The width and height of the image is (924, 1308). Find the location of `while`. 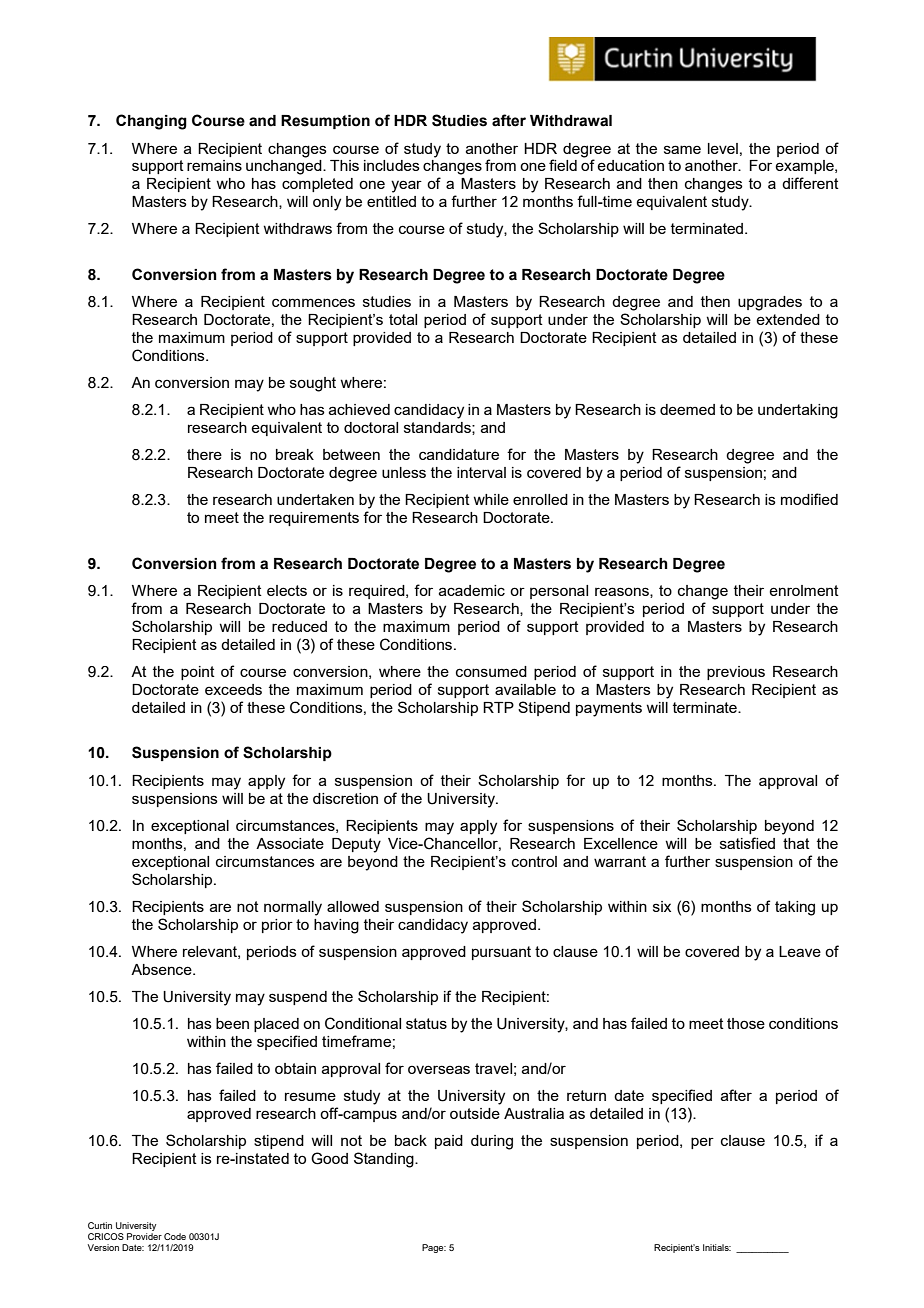

while is located at coordinates (491, 499).
